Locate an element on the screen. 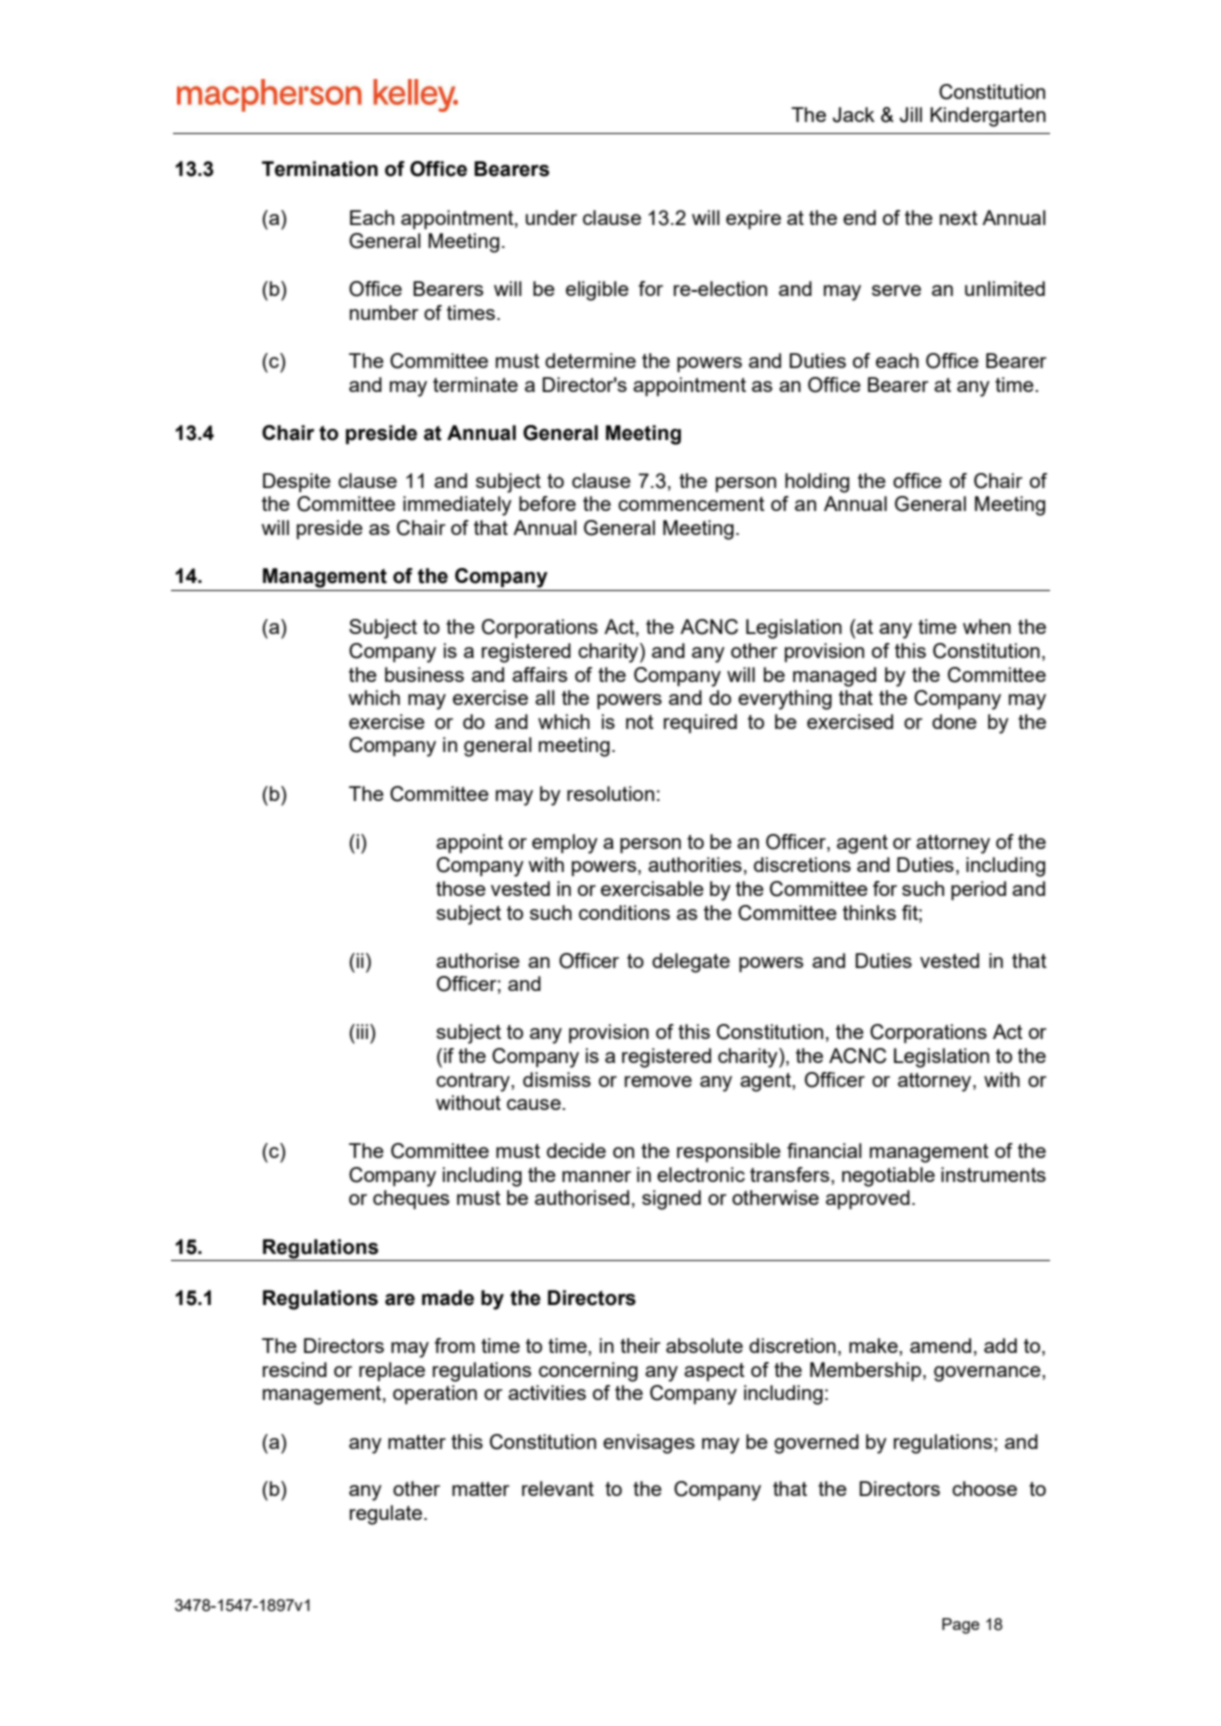  business is located at coordinates (424, 674).
